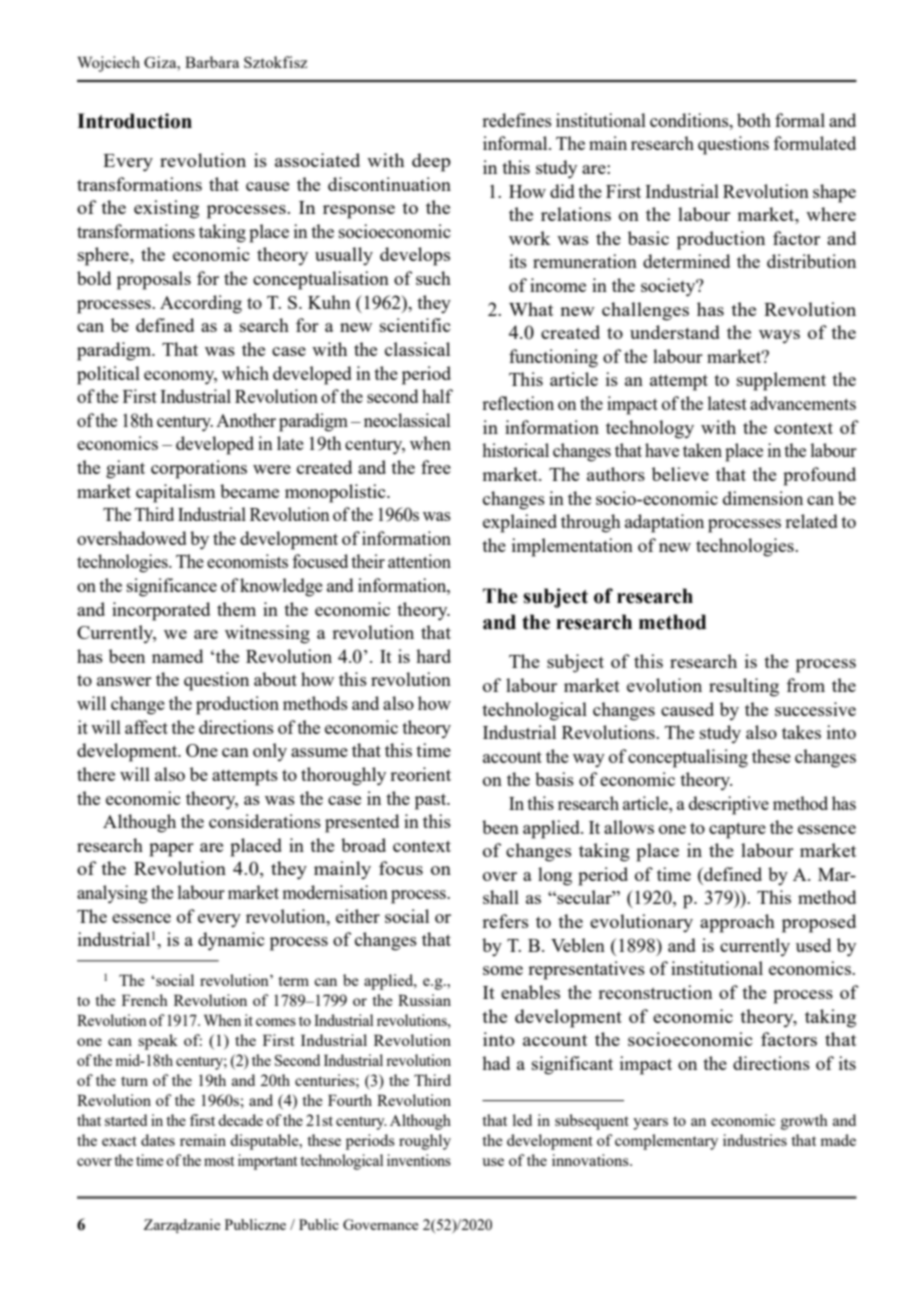 Image resolution: width=923 pixels, height=1300 pixels. Describe the element at coordinates (158, 1140) in the screenshot. I see `dates` at that location.
